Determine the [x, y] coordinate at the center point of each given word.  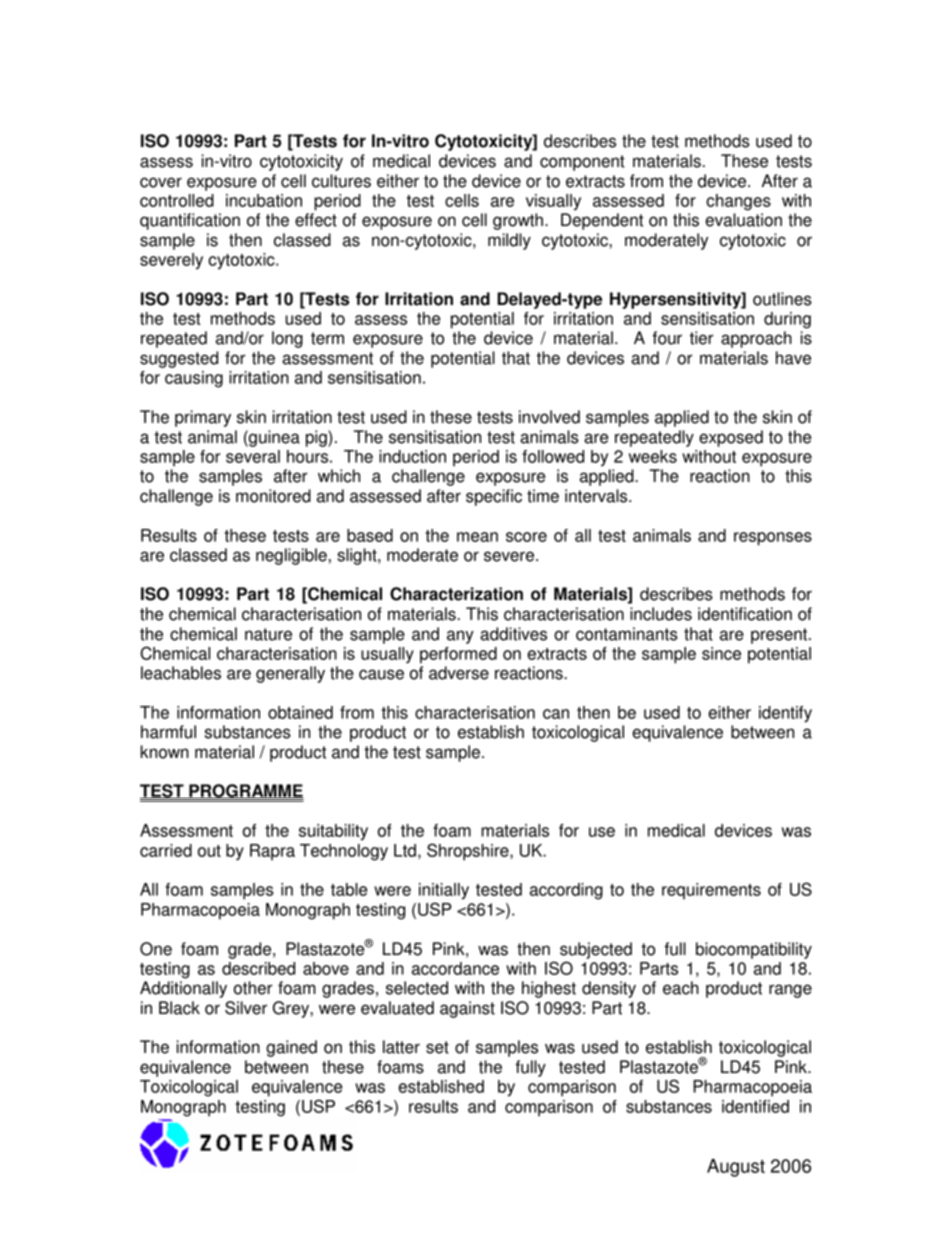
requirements [711, 891]
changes [738, 202]
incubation [264, 200]
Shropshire [469, 852]
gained [291, 1048]
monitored [273, 496]
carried [166, 850]
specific [494, 497]
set [437, 1047]
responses [773, 539]
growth [518, 221]
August [736, 1168]
